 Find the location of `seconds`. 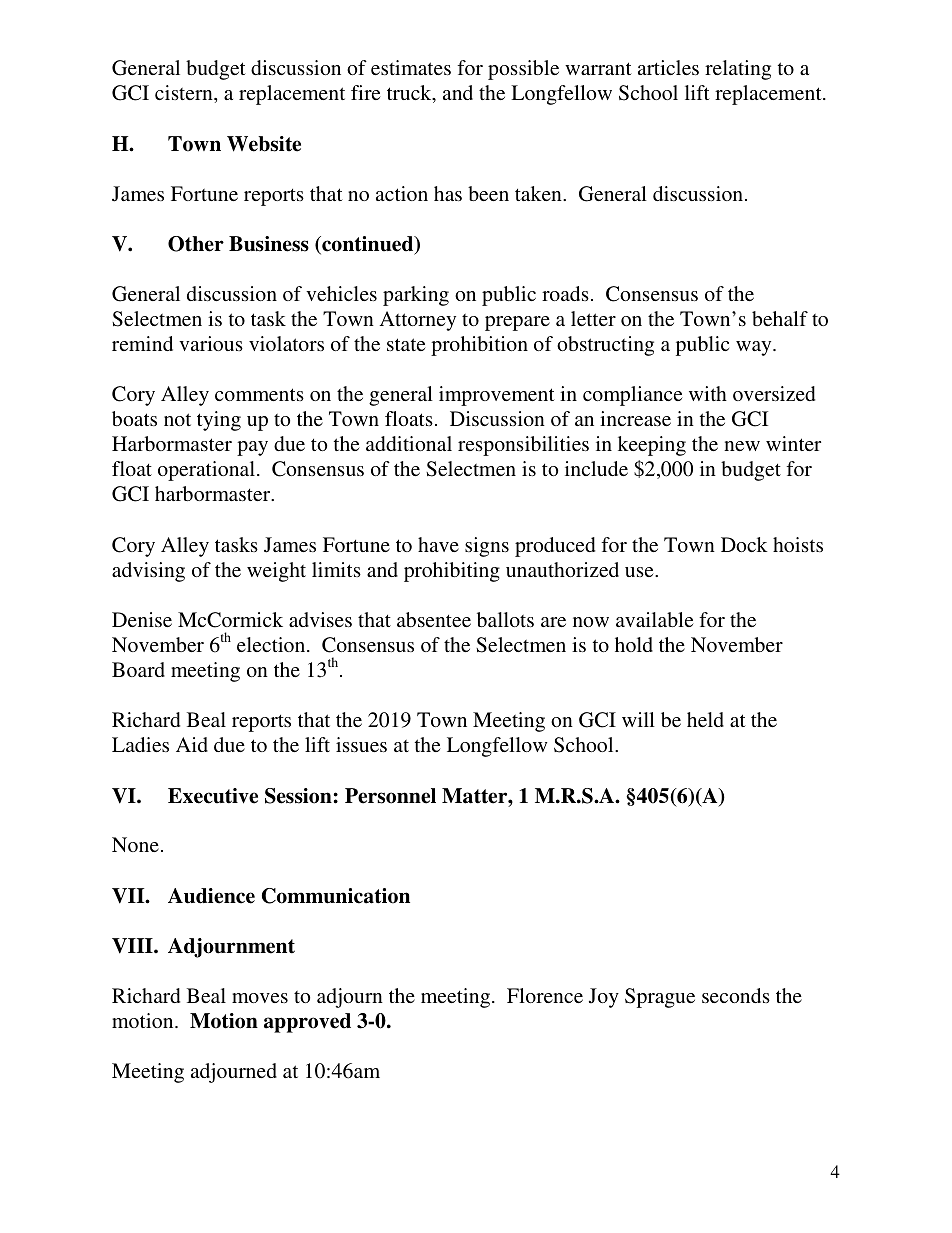

seconds is located at coordinates (736, 995).
